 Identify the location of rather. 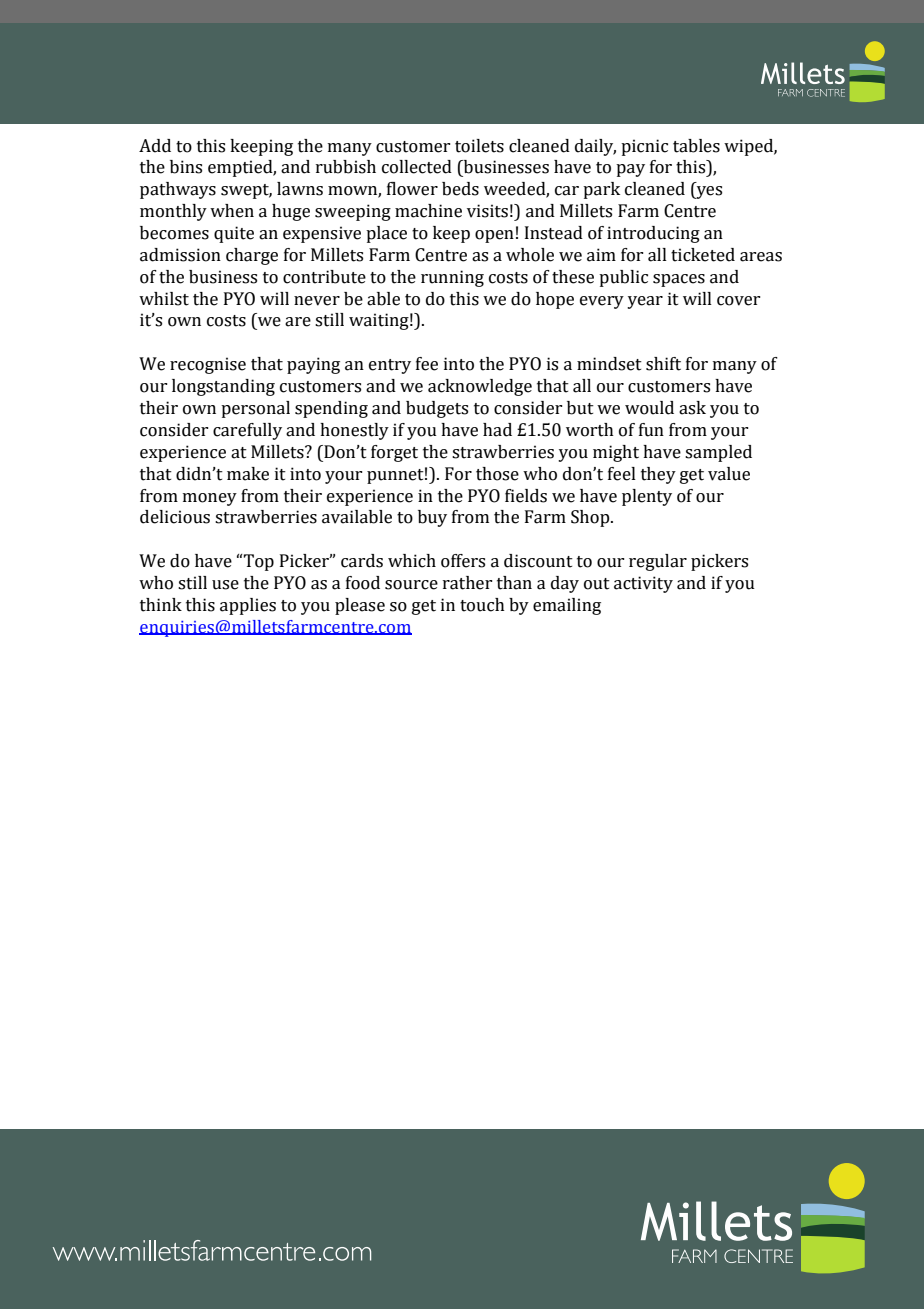
(467, 583).
